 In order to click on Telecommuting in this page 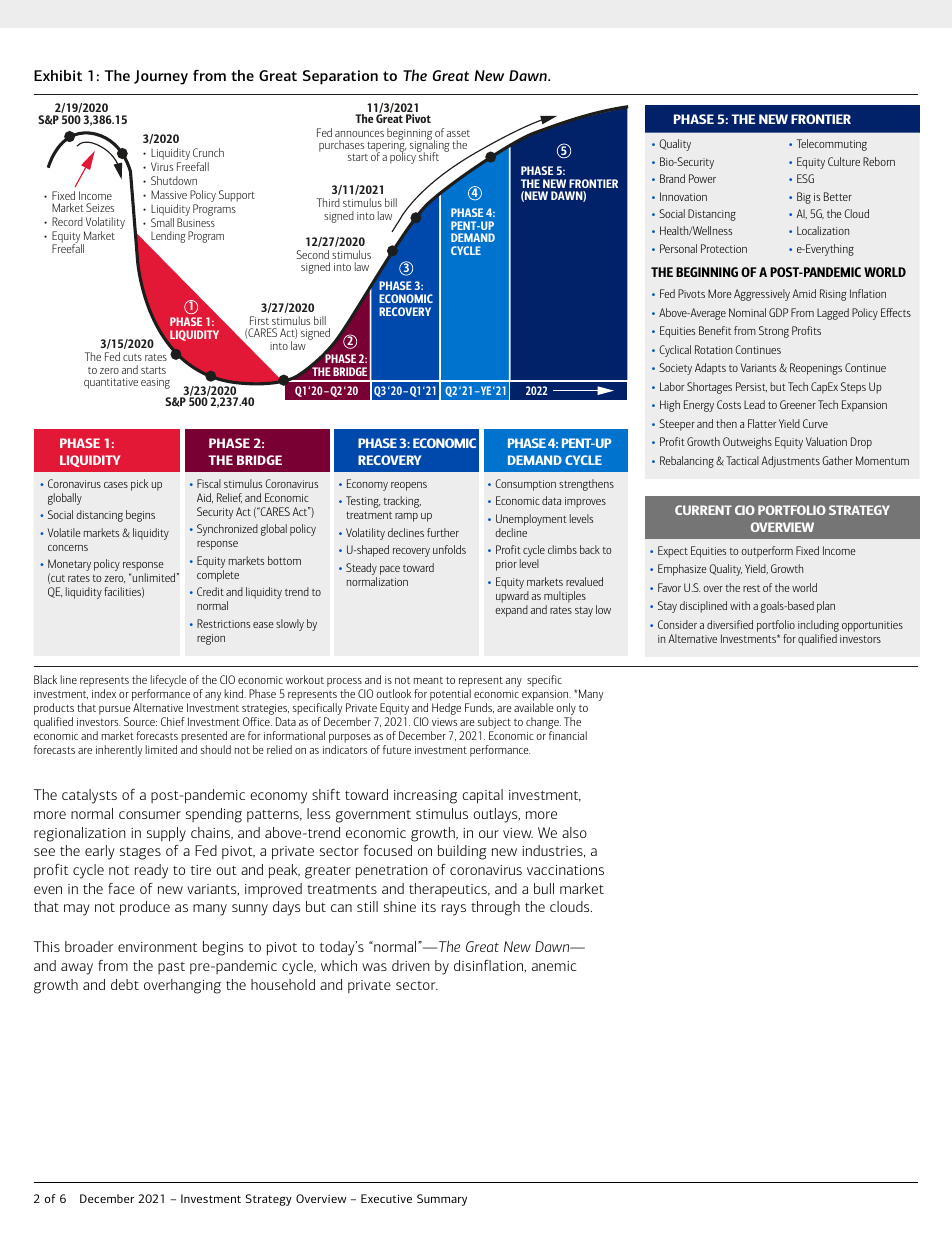, I will do `click(832, 145)`.
